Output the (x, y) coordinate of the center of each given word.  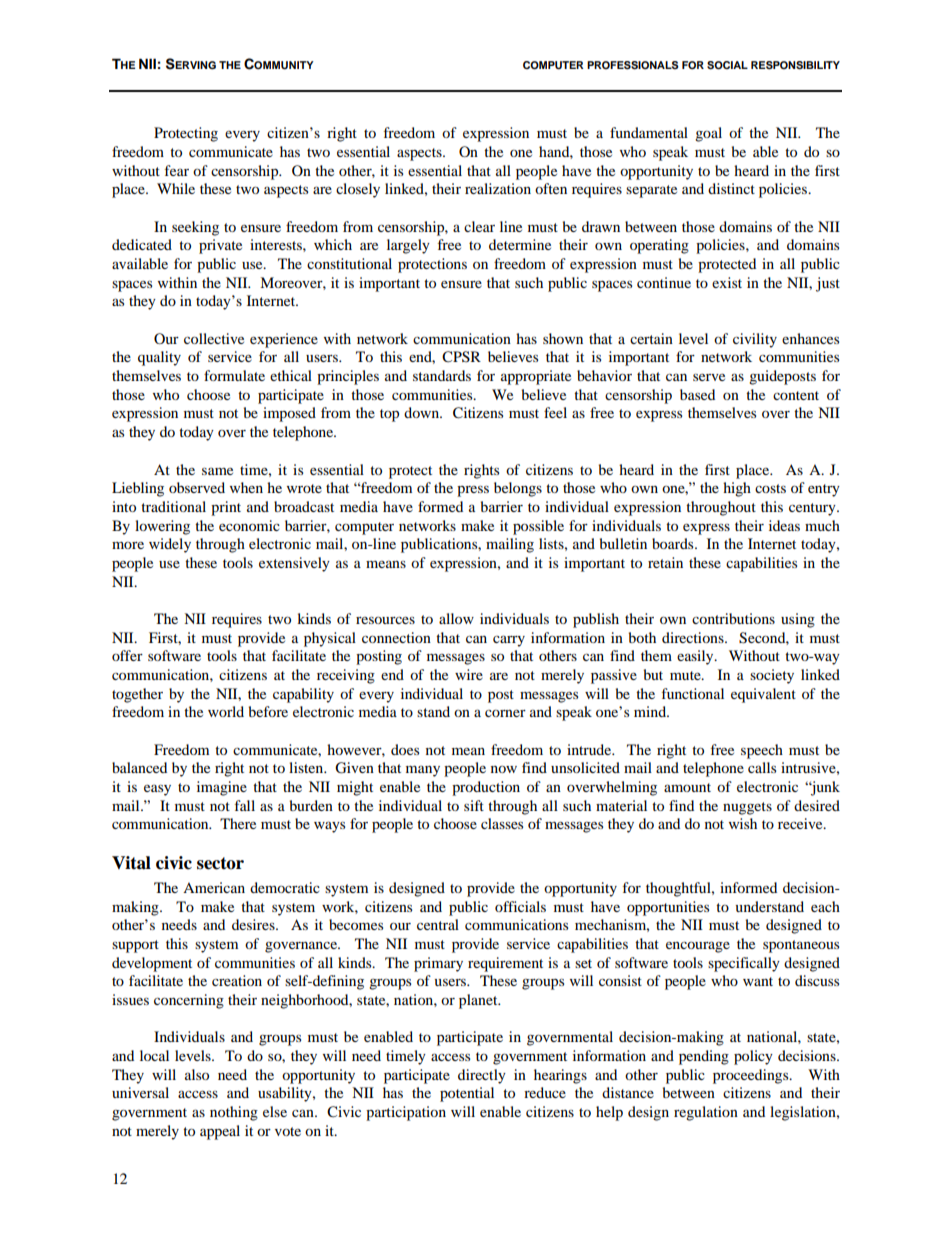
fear (177, 170)
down (423, 412)
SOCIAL (727, 65)
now (504, 769)
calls (762, 767)
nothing (234, 1113)
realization (498, 188)
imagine (222, 788)
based (697, 394)
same (217, 471)
